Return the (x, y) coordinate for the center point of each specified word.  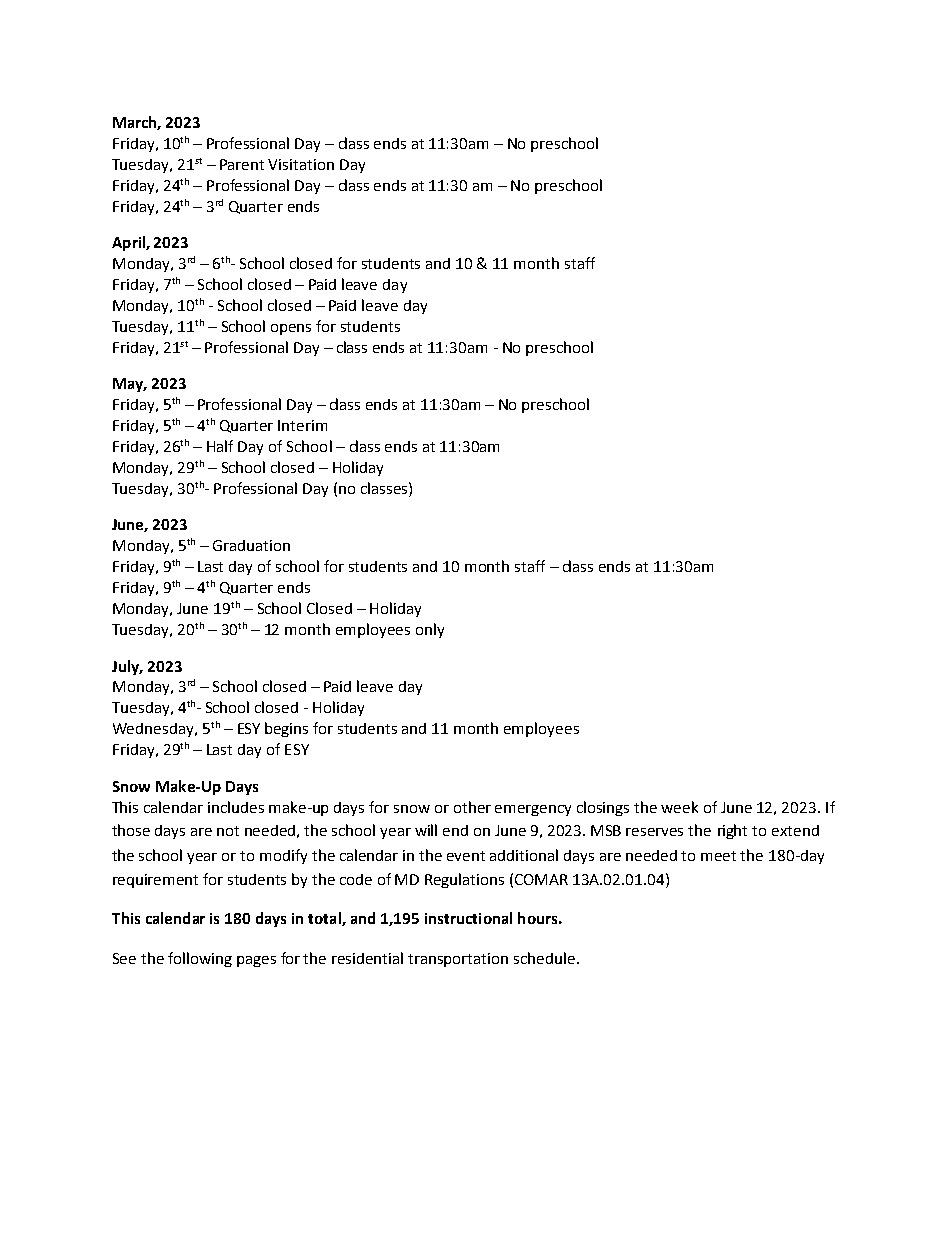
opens (291, 329)
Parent (242, 164)
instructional (468, 918)
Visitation (301, 164)
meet (718, 856)
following (200, 959)
